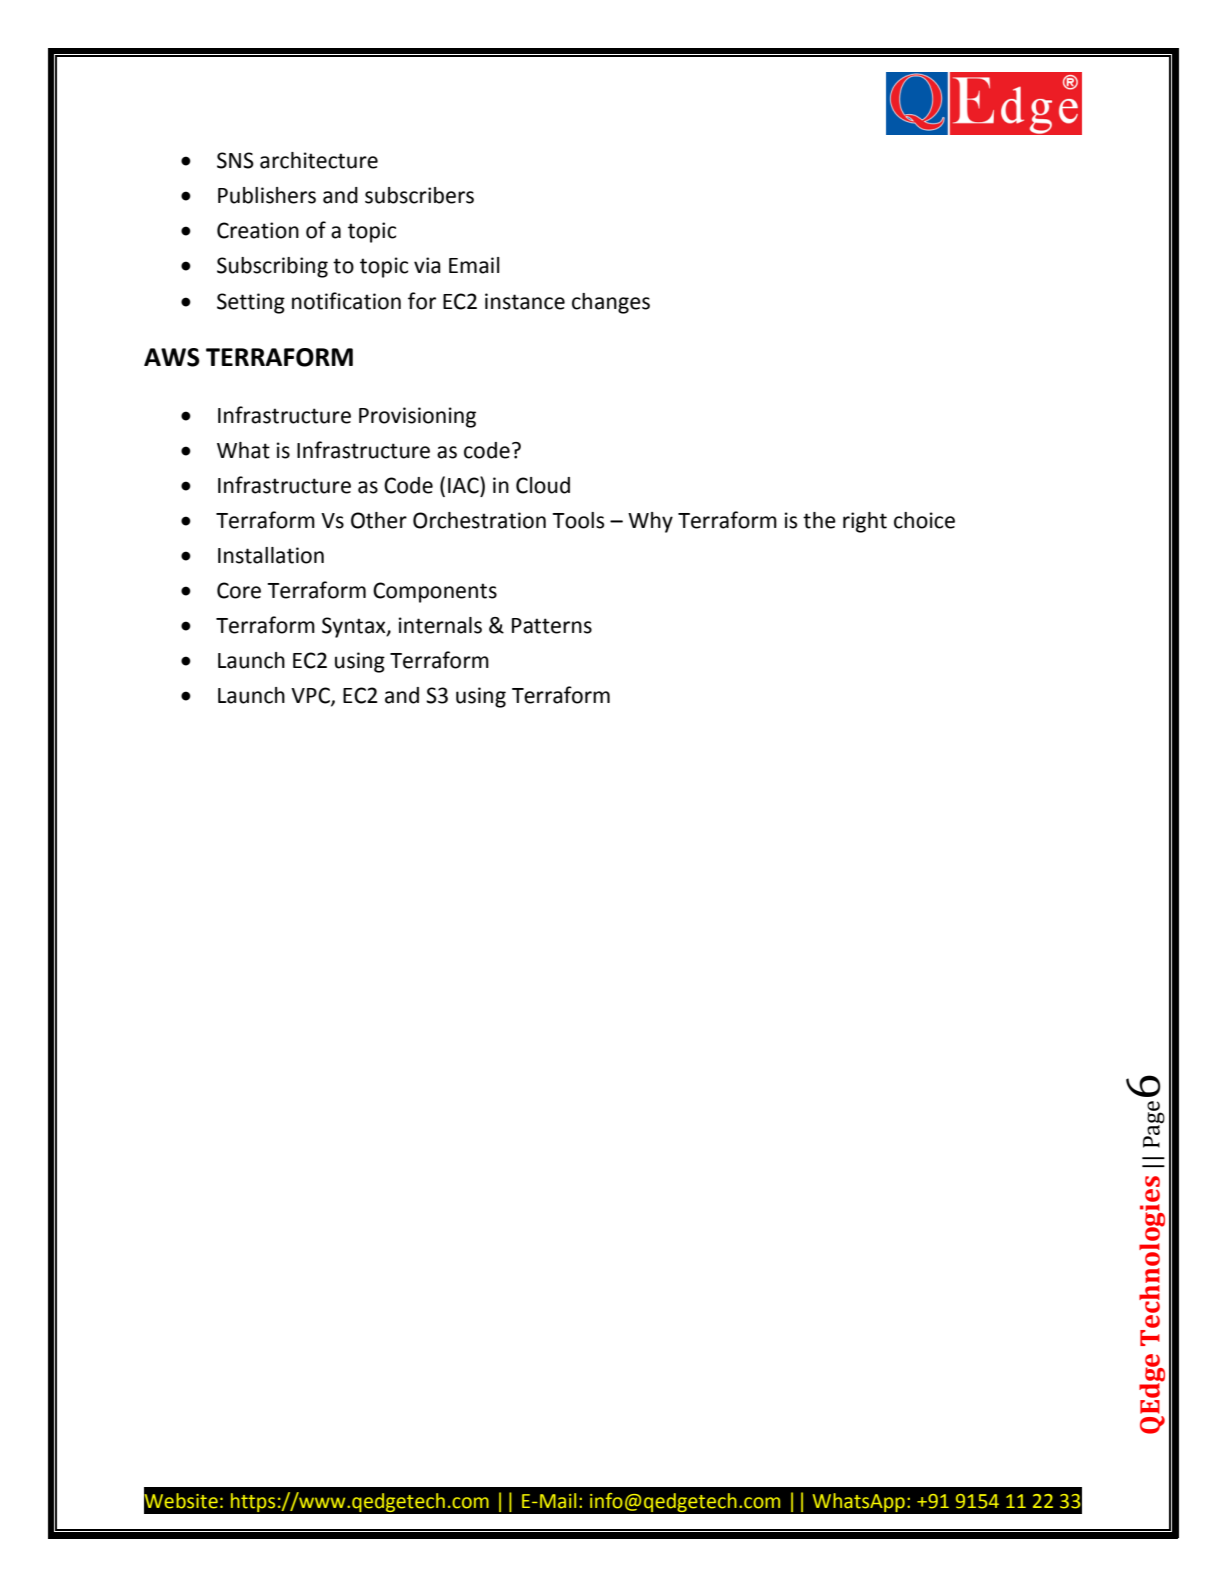  I want to click on VPC, so click(311, 696).
